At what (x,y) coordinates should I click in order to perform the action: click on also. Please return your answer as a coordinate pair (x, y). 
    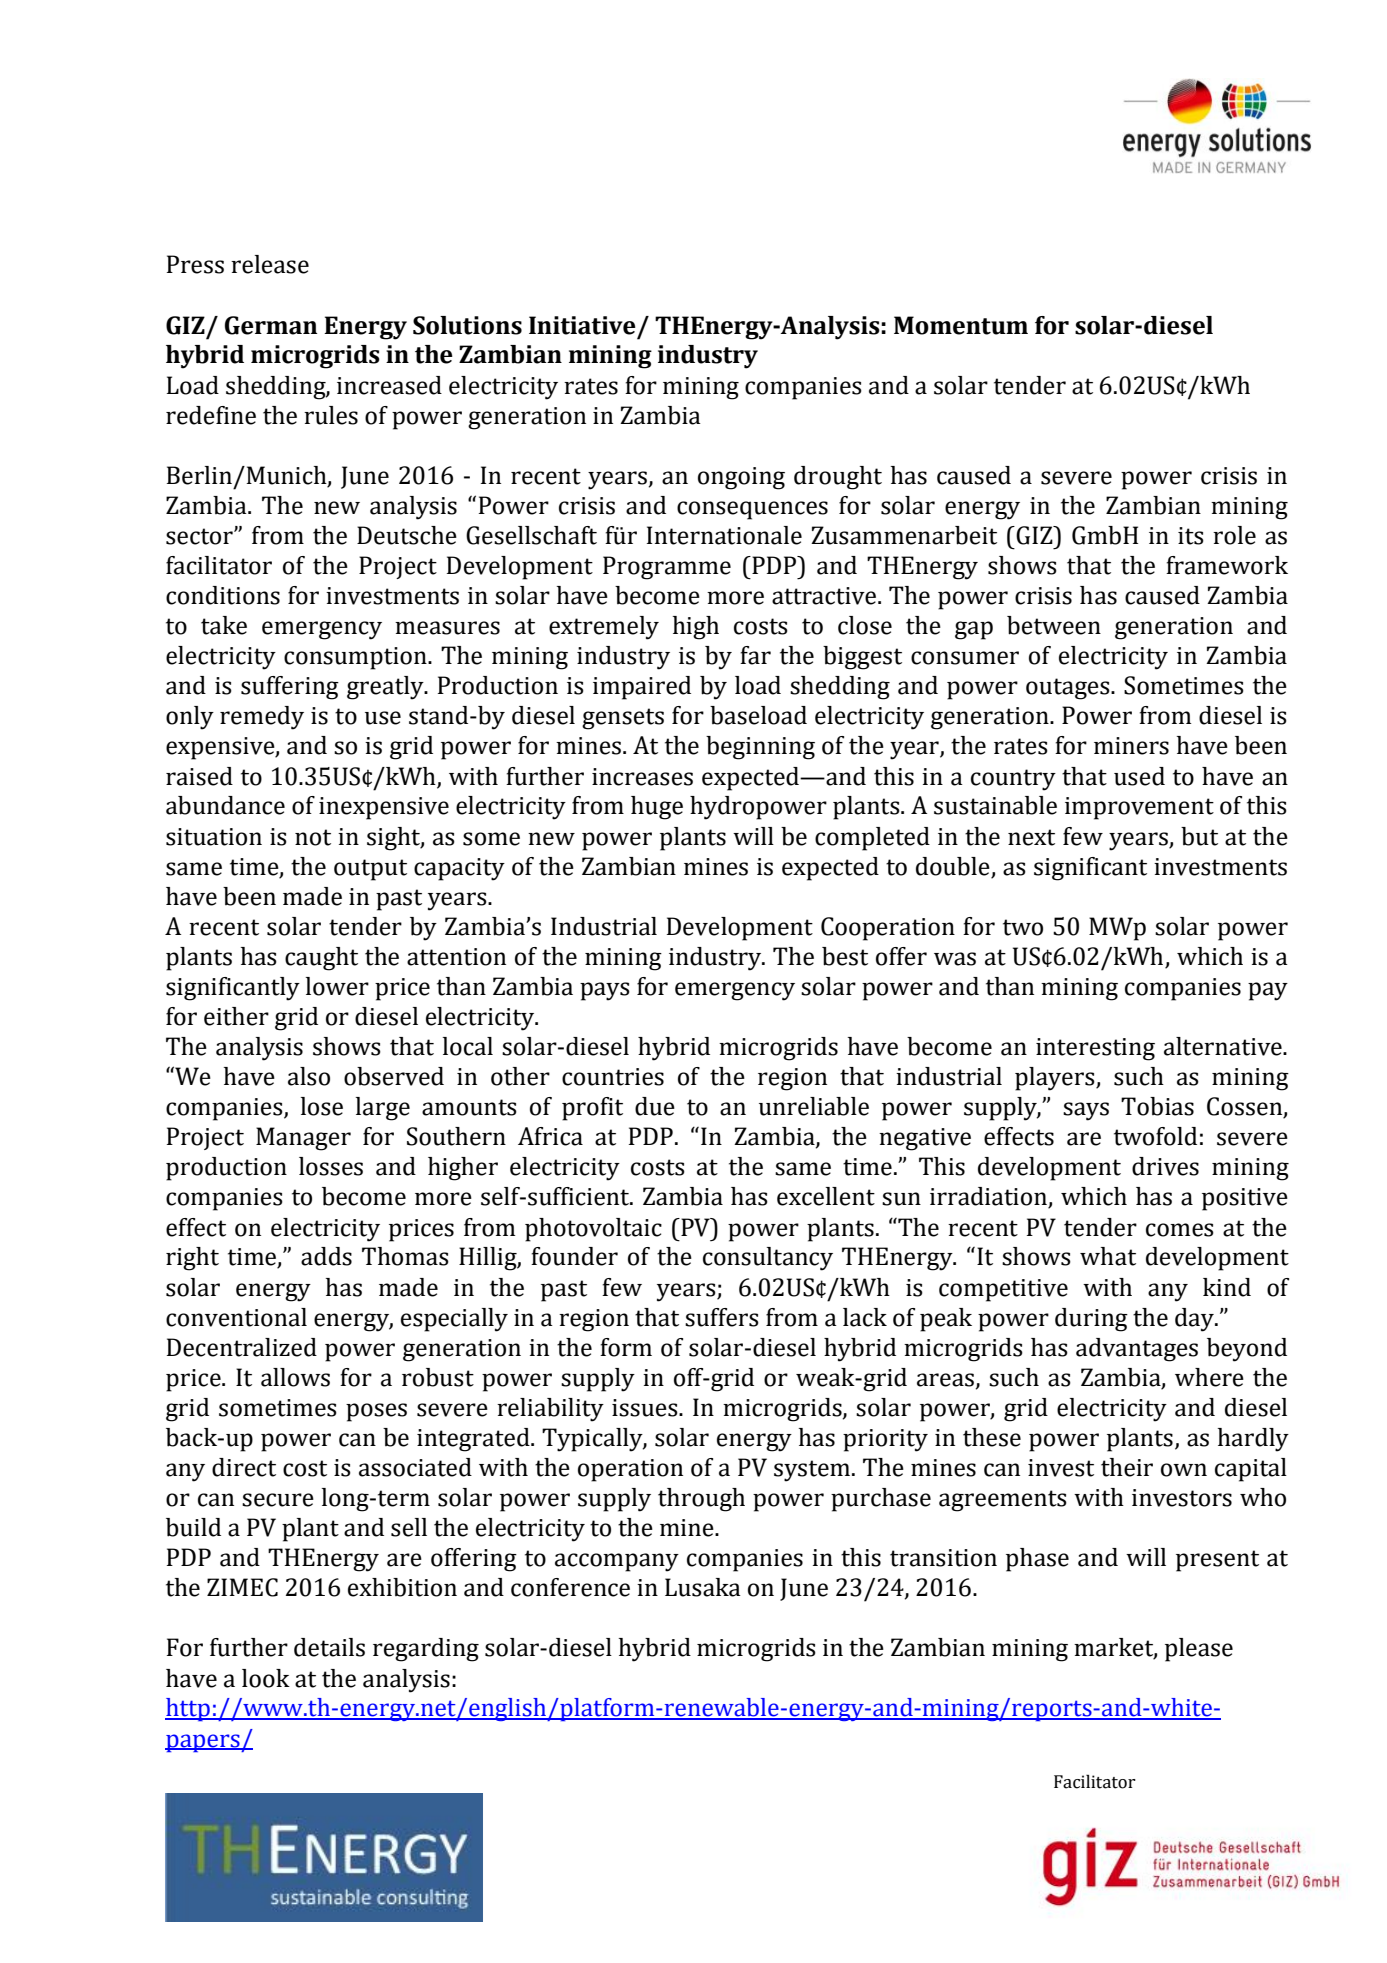
    Looking at the image, I should click on (309, 1076).
